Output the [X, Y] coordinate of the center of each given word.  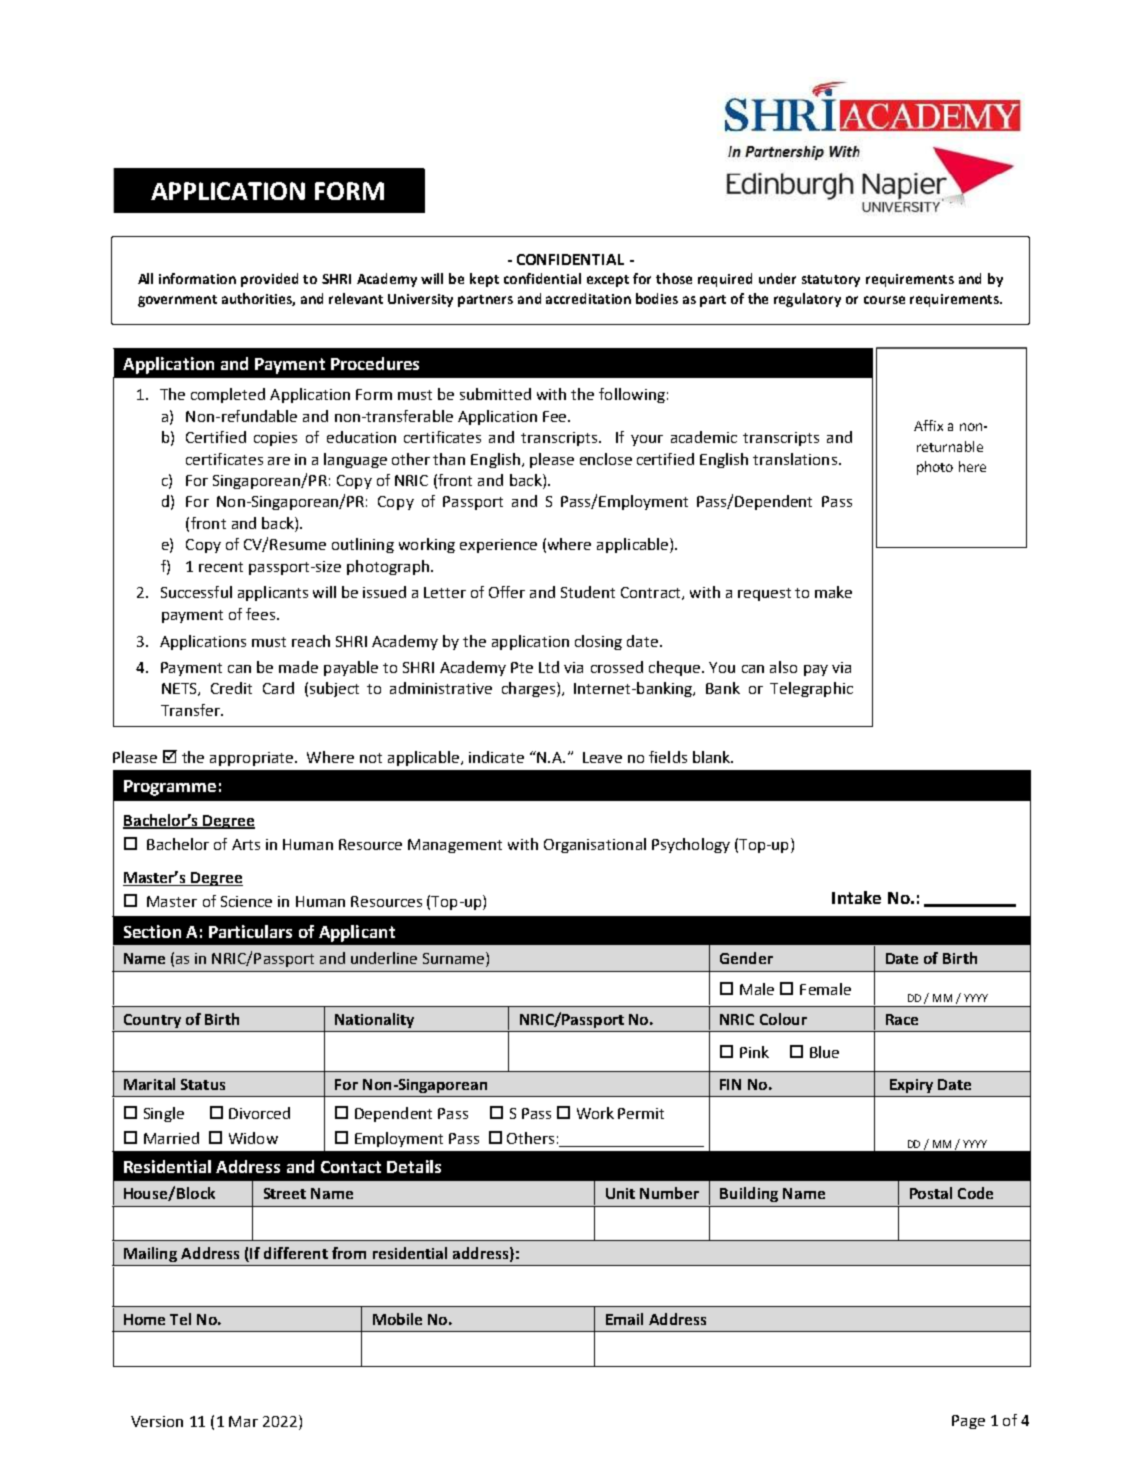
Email [624, 1319]
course [884, 300]
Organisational [595, 845]
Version [157, 1421]
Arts [246, 844]
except [608, 281]
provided [269, 280]
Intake [856, 897]
